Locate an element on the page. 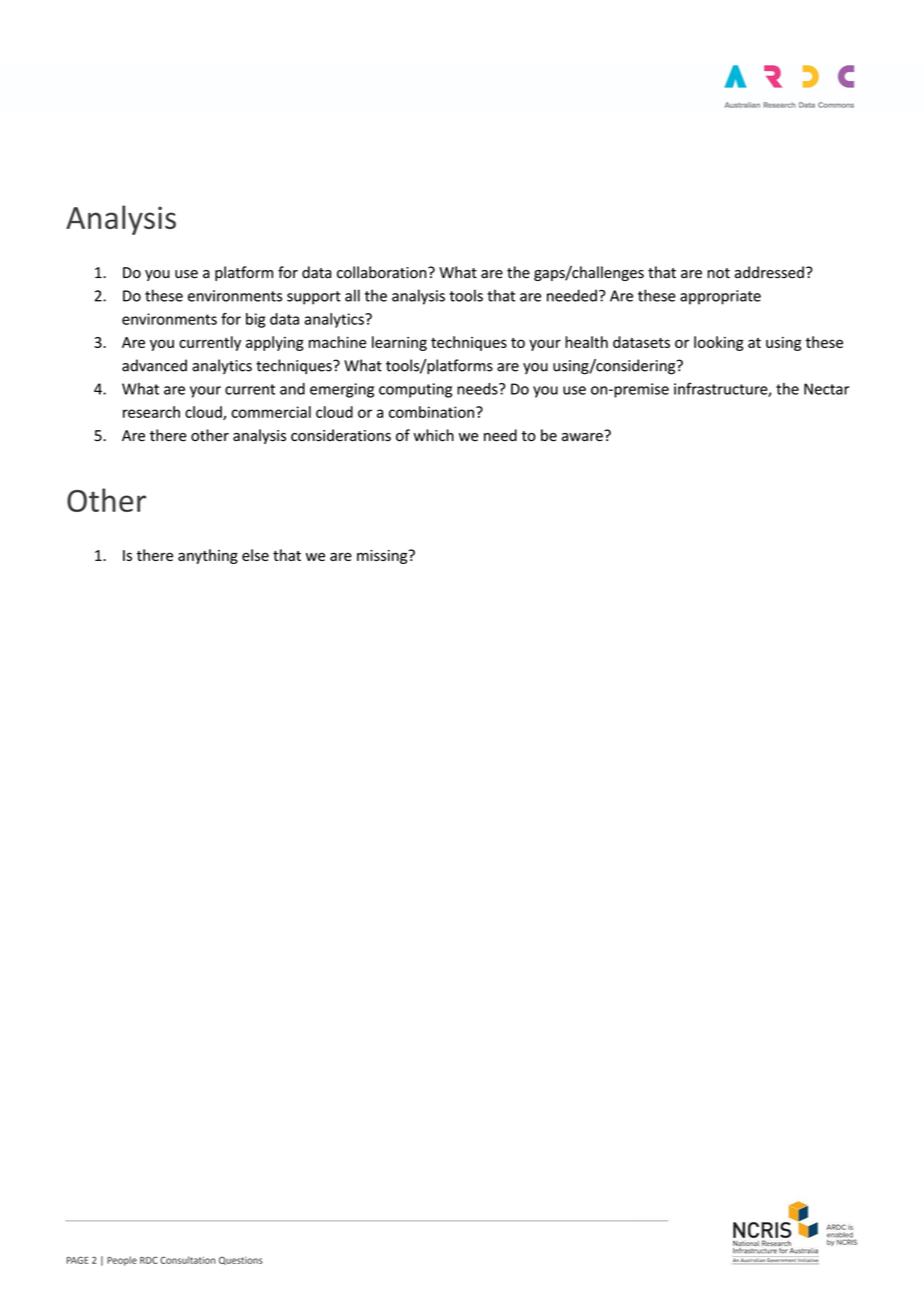 The image size is (924, 1307). big is located at coordinates (255, 320).
